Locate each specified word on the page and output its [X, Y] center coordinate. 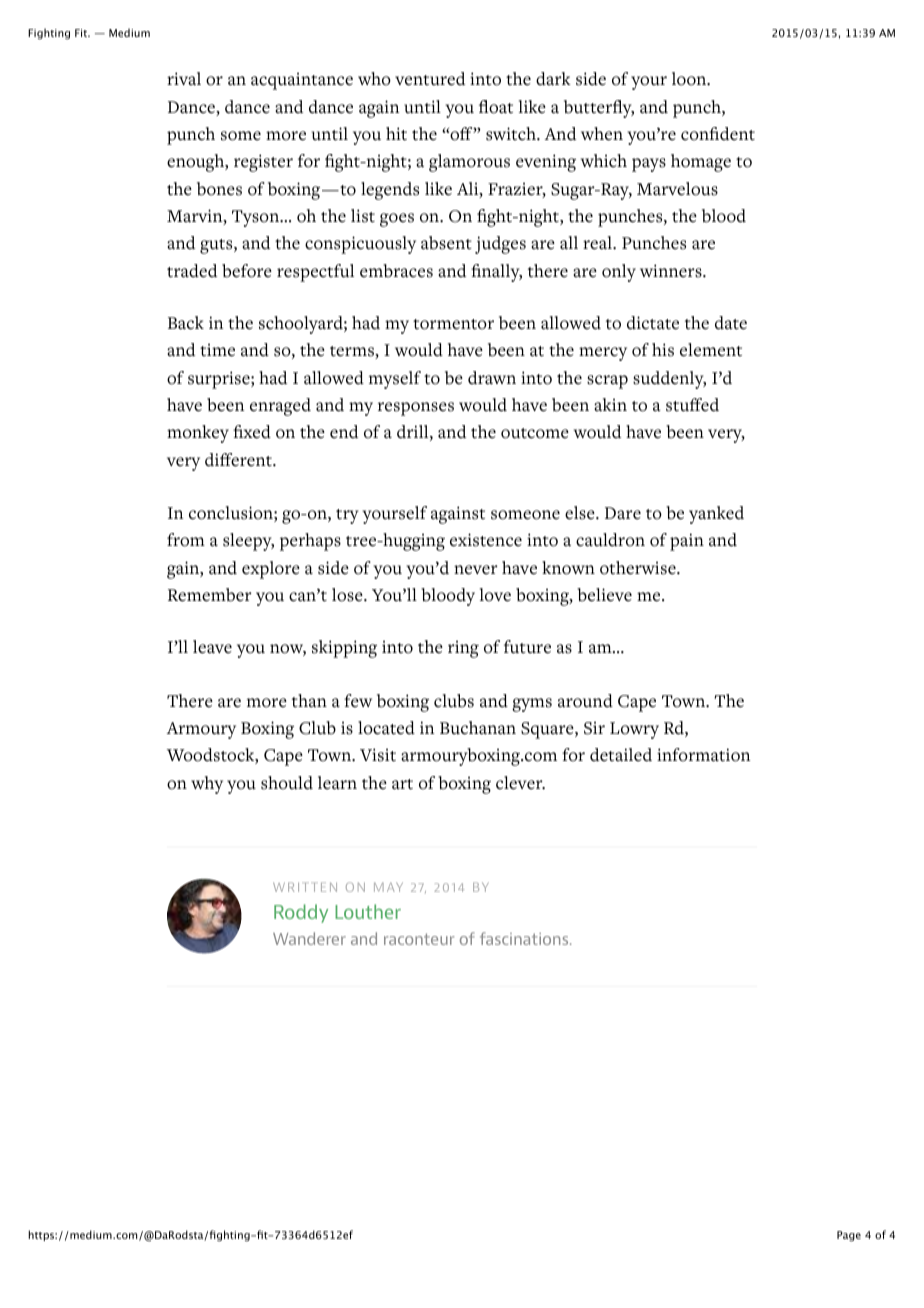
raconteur [419, 939]
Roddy [301, 913]
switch [512, 134]
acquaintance [302, 81]
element [711, 350]
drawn [492, 378]
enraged [280, 407]
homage [701, 163]
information [704, 755]
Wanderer [309, 938]
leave [212, 647]
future [527, 647]
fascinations [525, 938]
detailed [621, 755]
